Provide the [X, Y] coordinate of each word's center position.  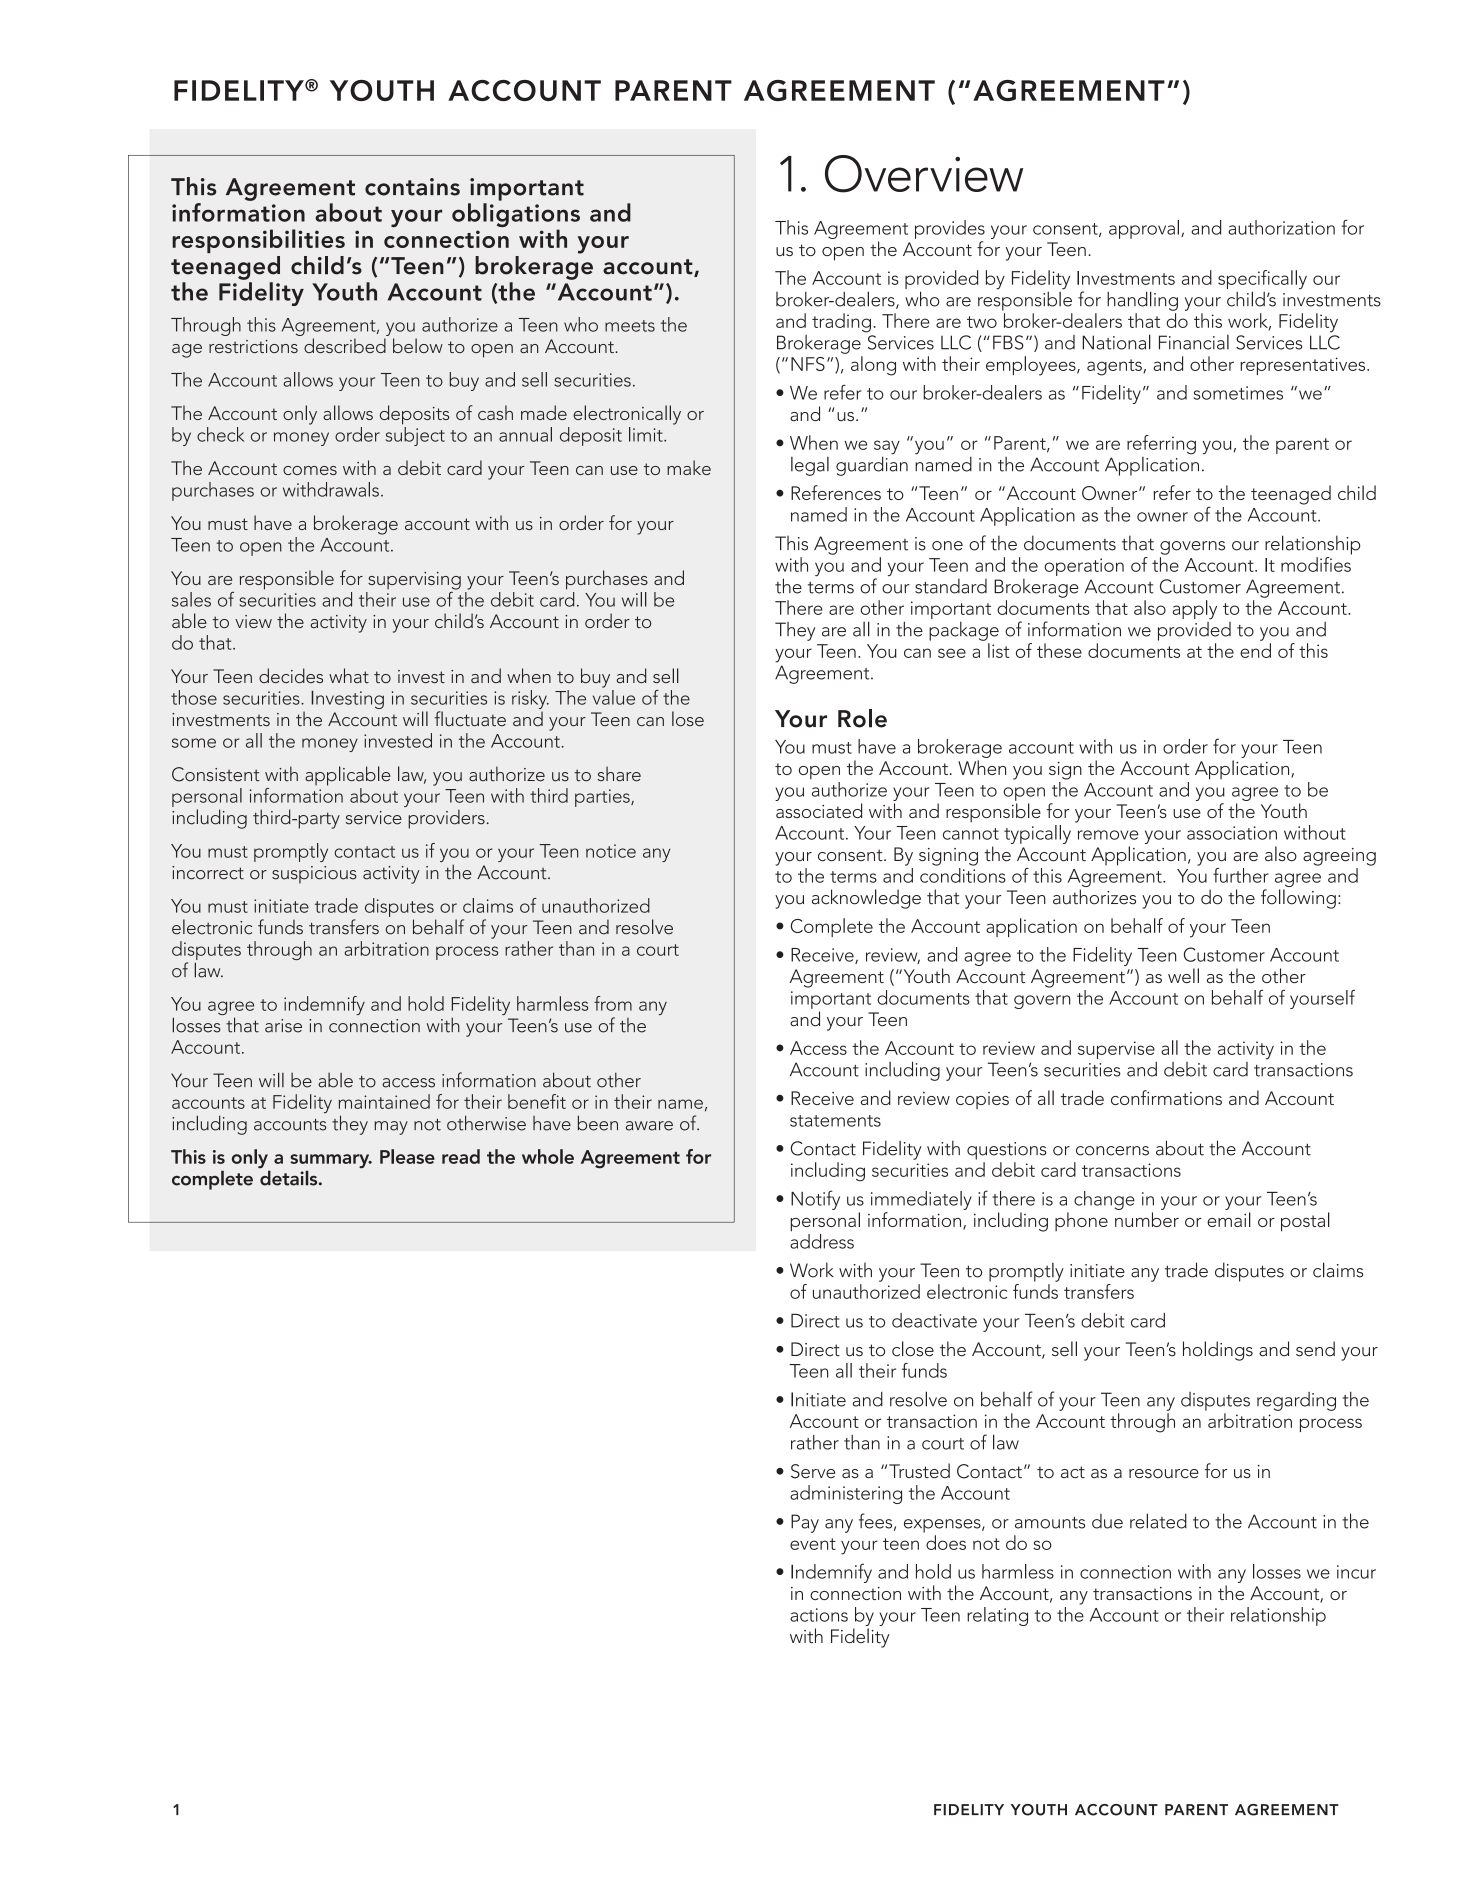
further [1241, 875]
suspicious [314, 875]
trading [841, 323]
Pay [805, 1523]
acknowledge [866, 899]
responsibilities [258, 241]
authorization [1281, 227]
